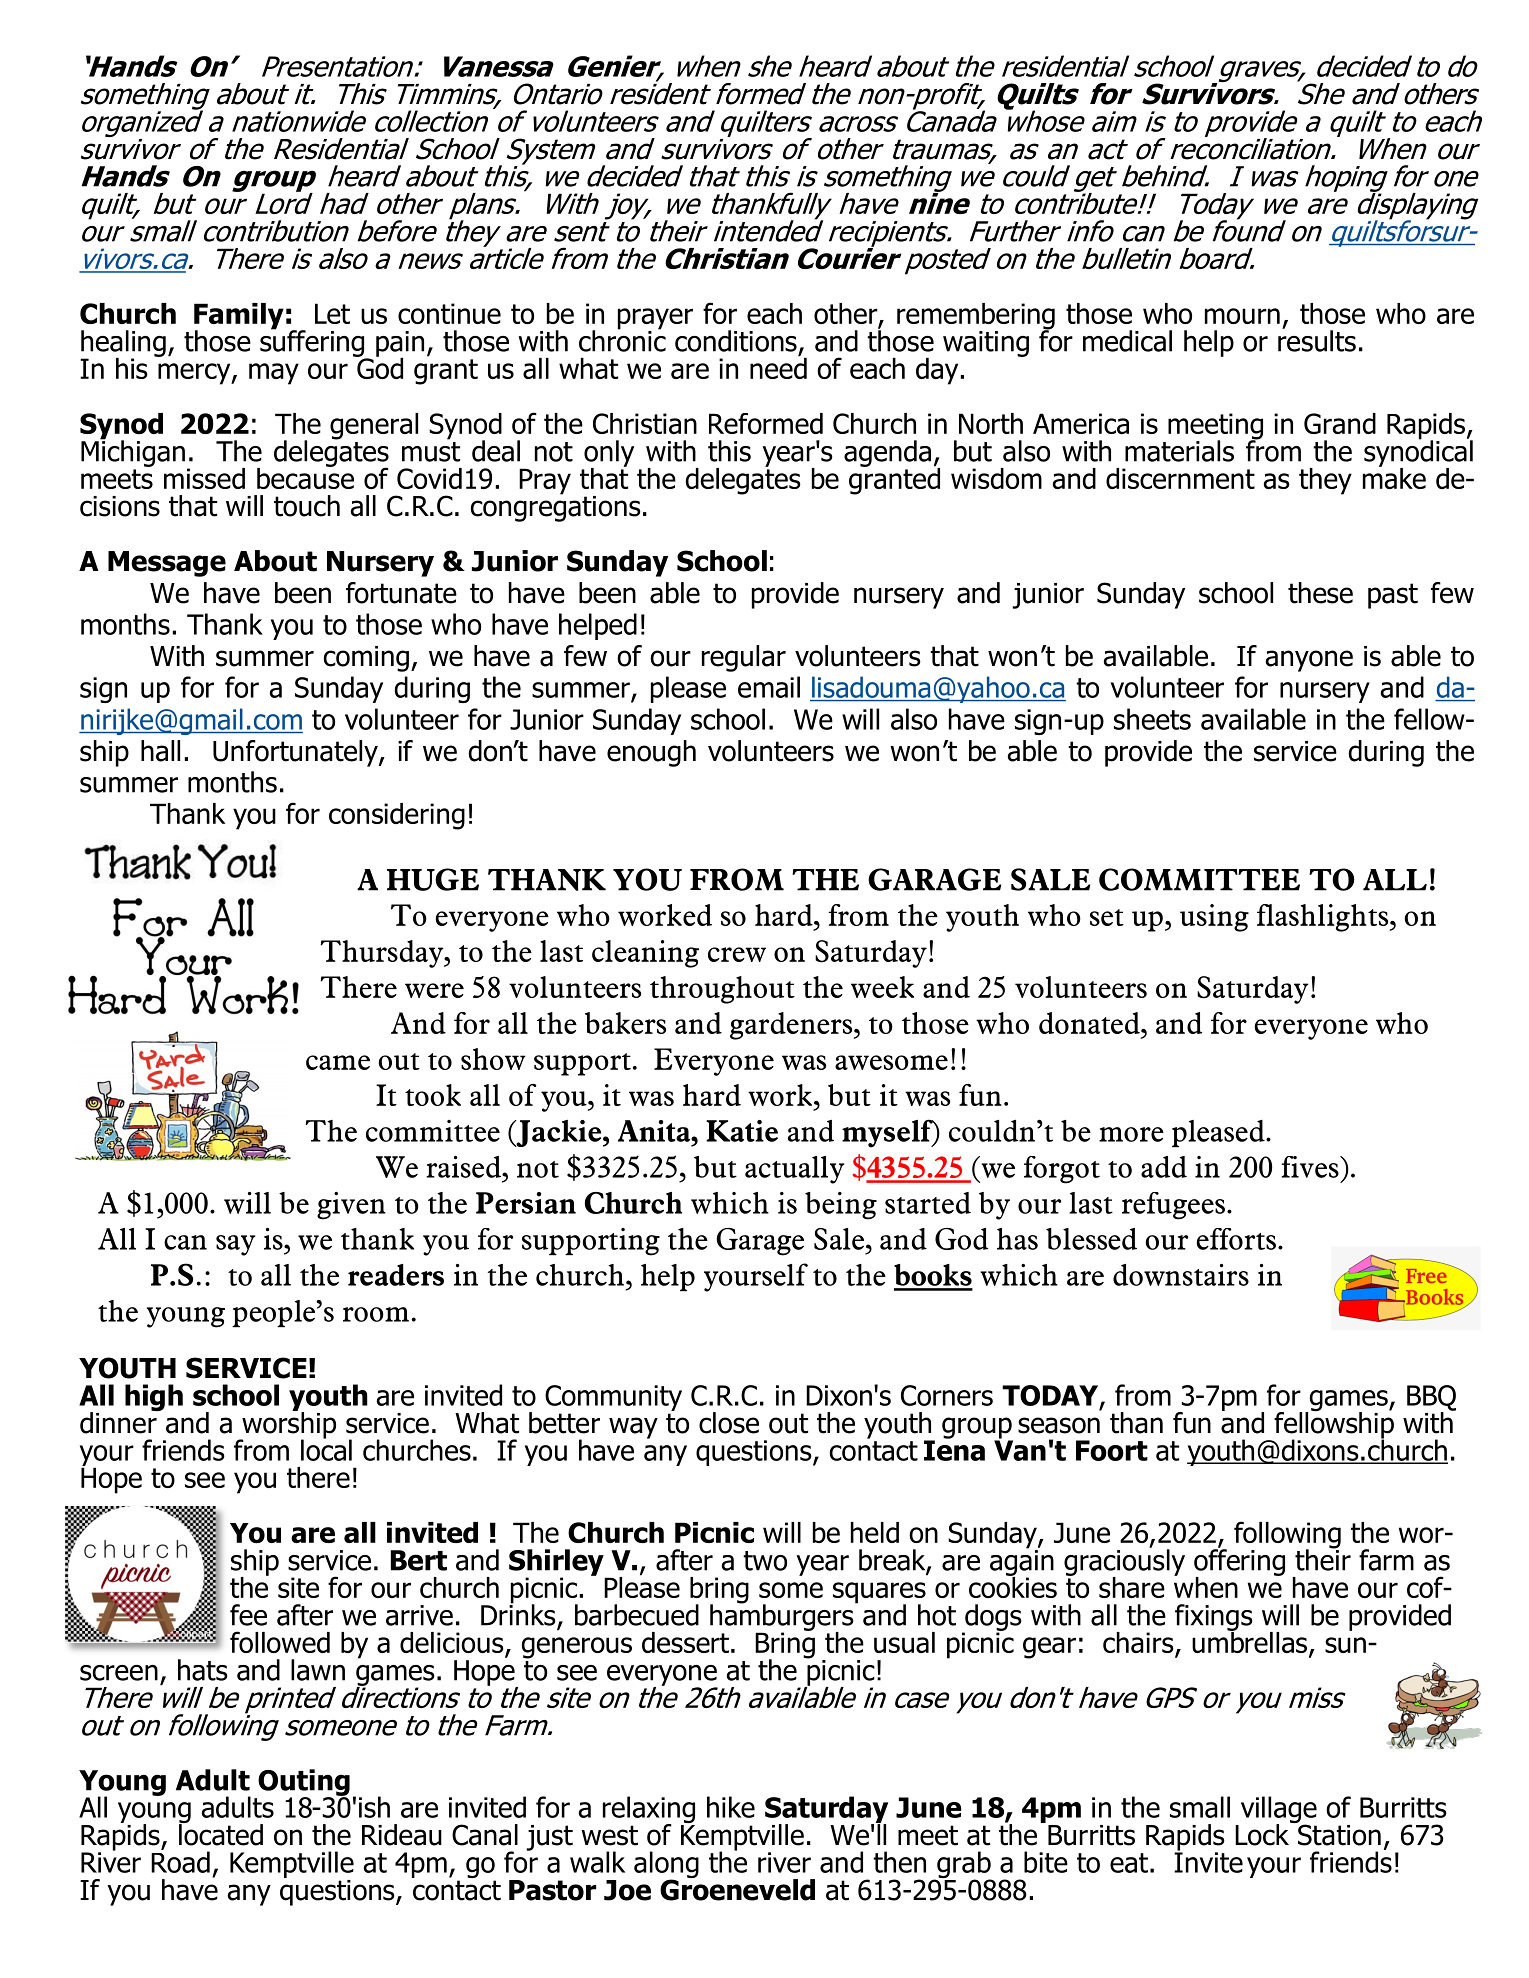 The image size is (1529, 1978). What do you see at coordinates (841, 1206) in the document?
I see `being` at bounding box center [841, 1206].
